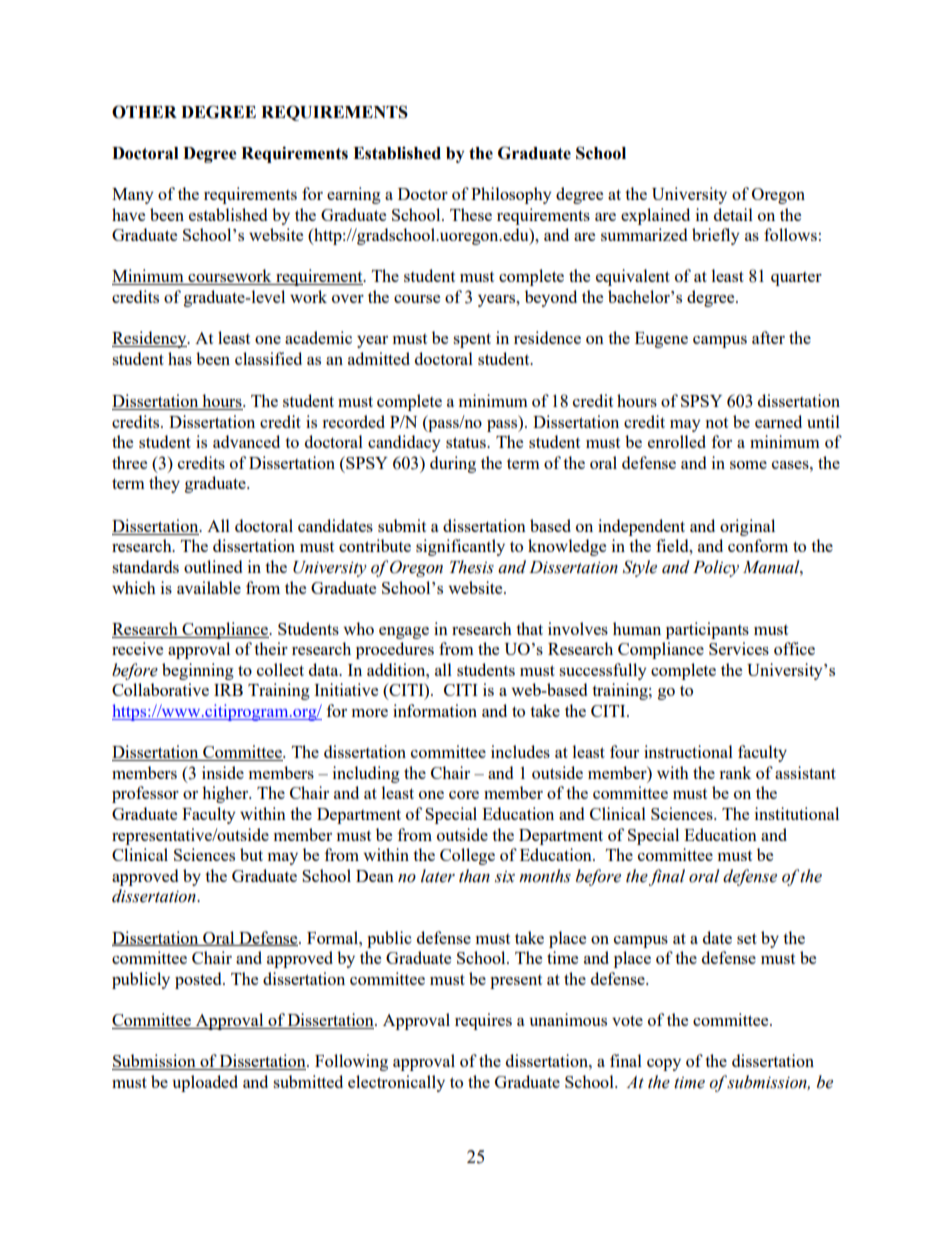  Describe the element at coordinates (467, 442) in the screenshot. I see `status` at that location.
